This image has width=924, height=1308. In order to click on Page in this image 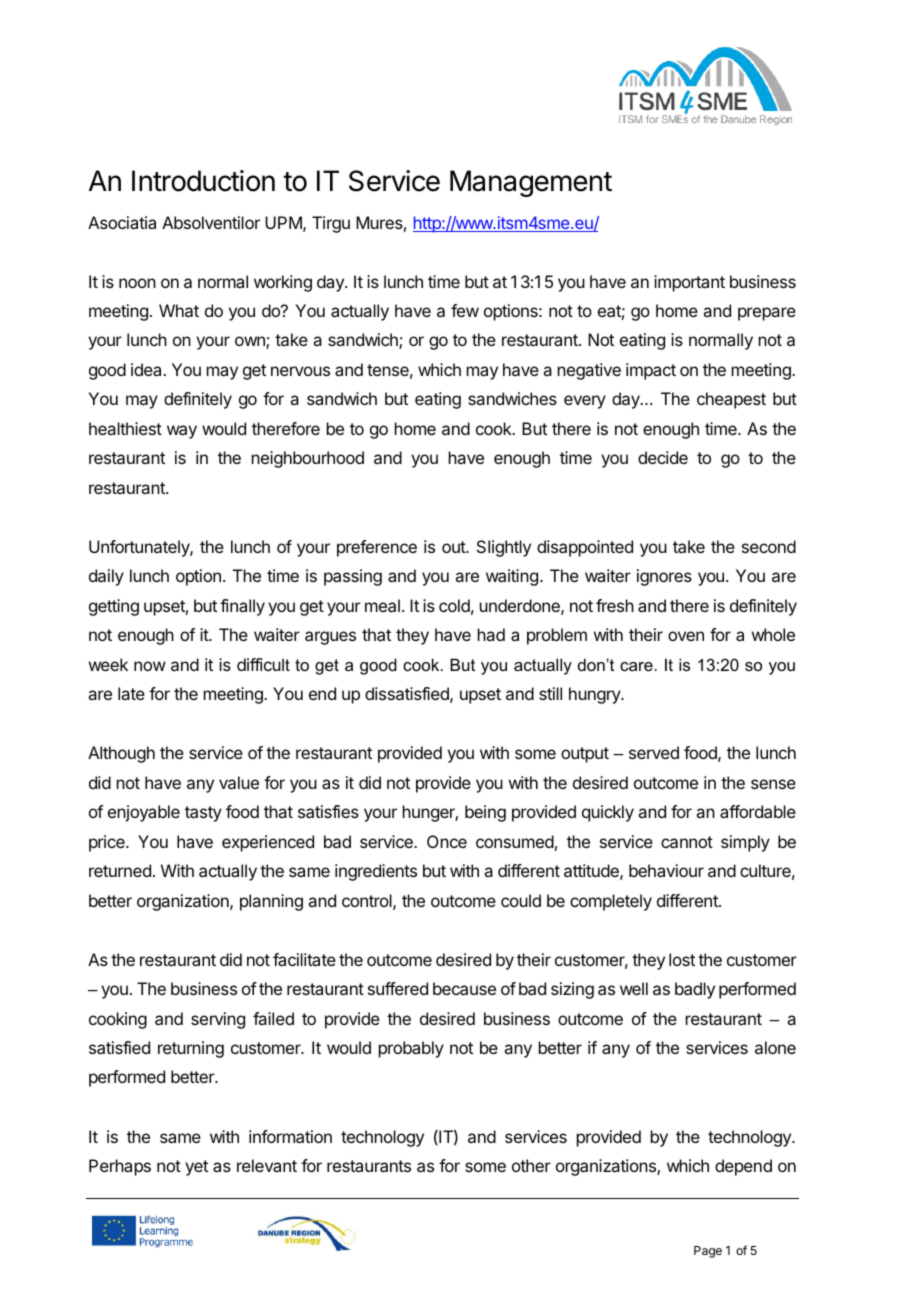, I will do `click(708, 1252)`.
